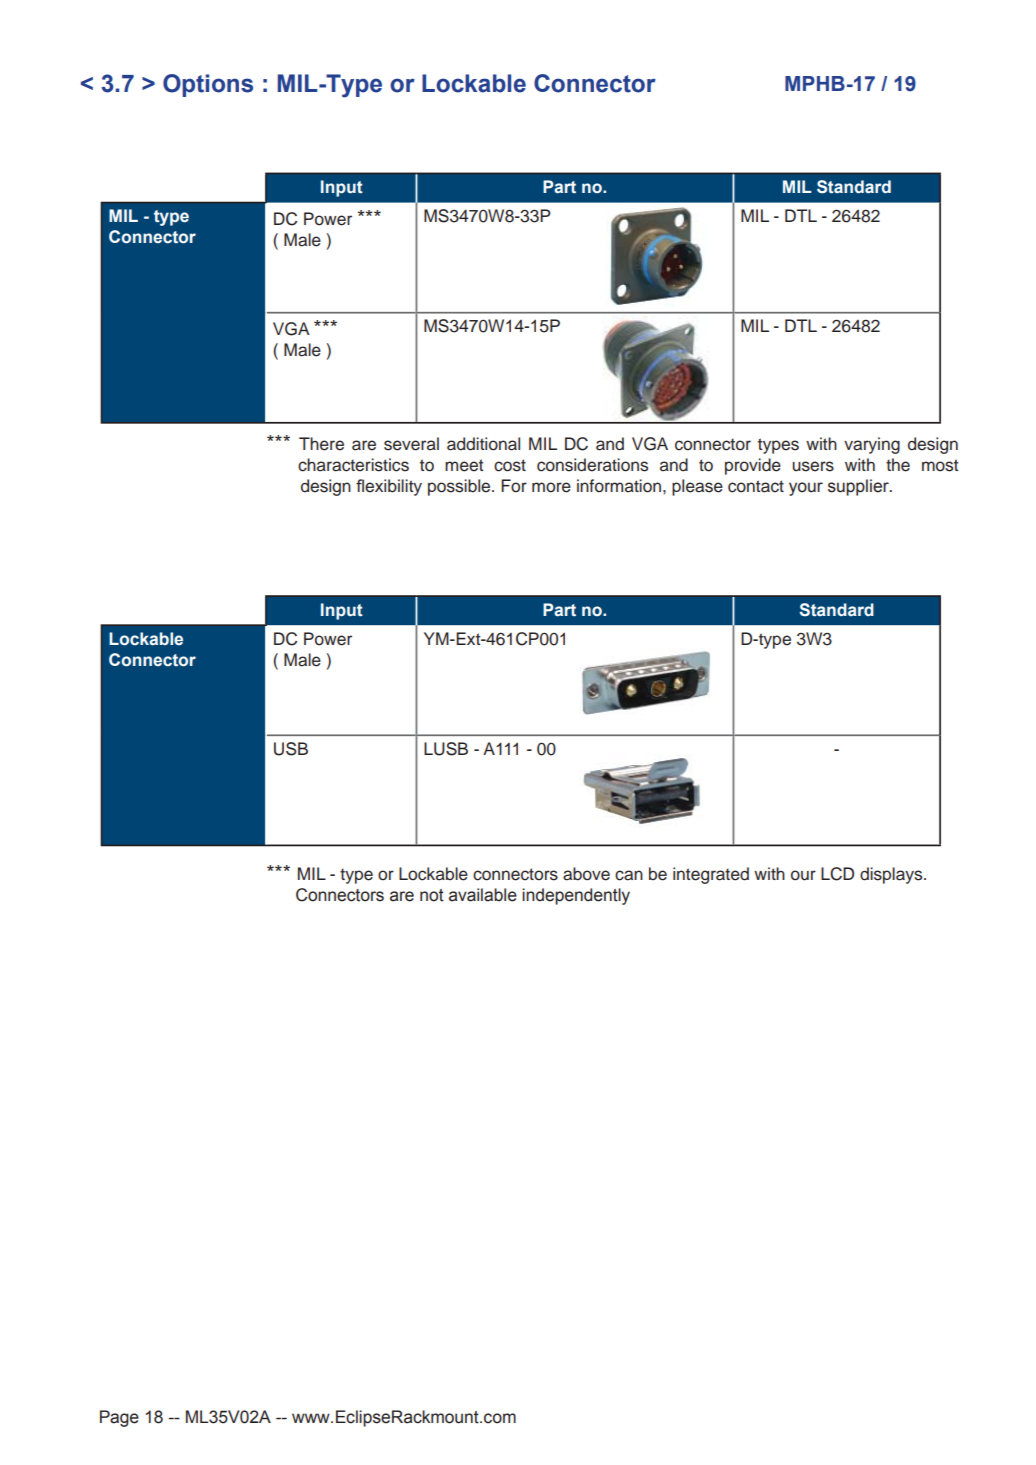 This screenshot has height=1465, width=1036. I want to click on Options, so click(208, 85).
